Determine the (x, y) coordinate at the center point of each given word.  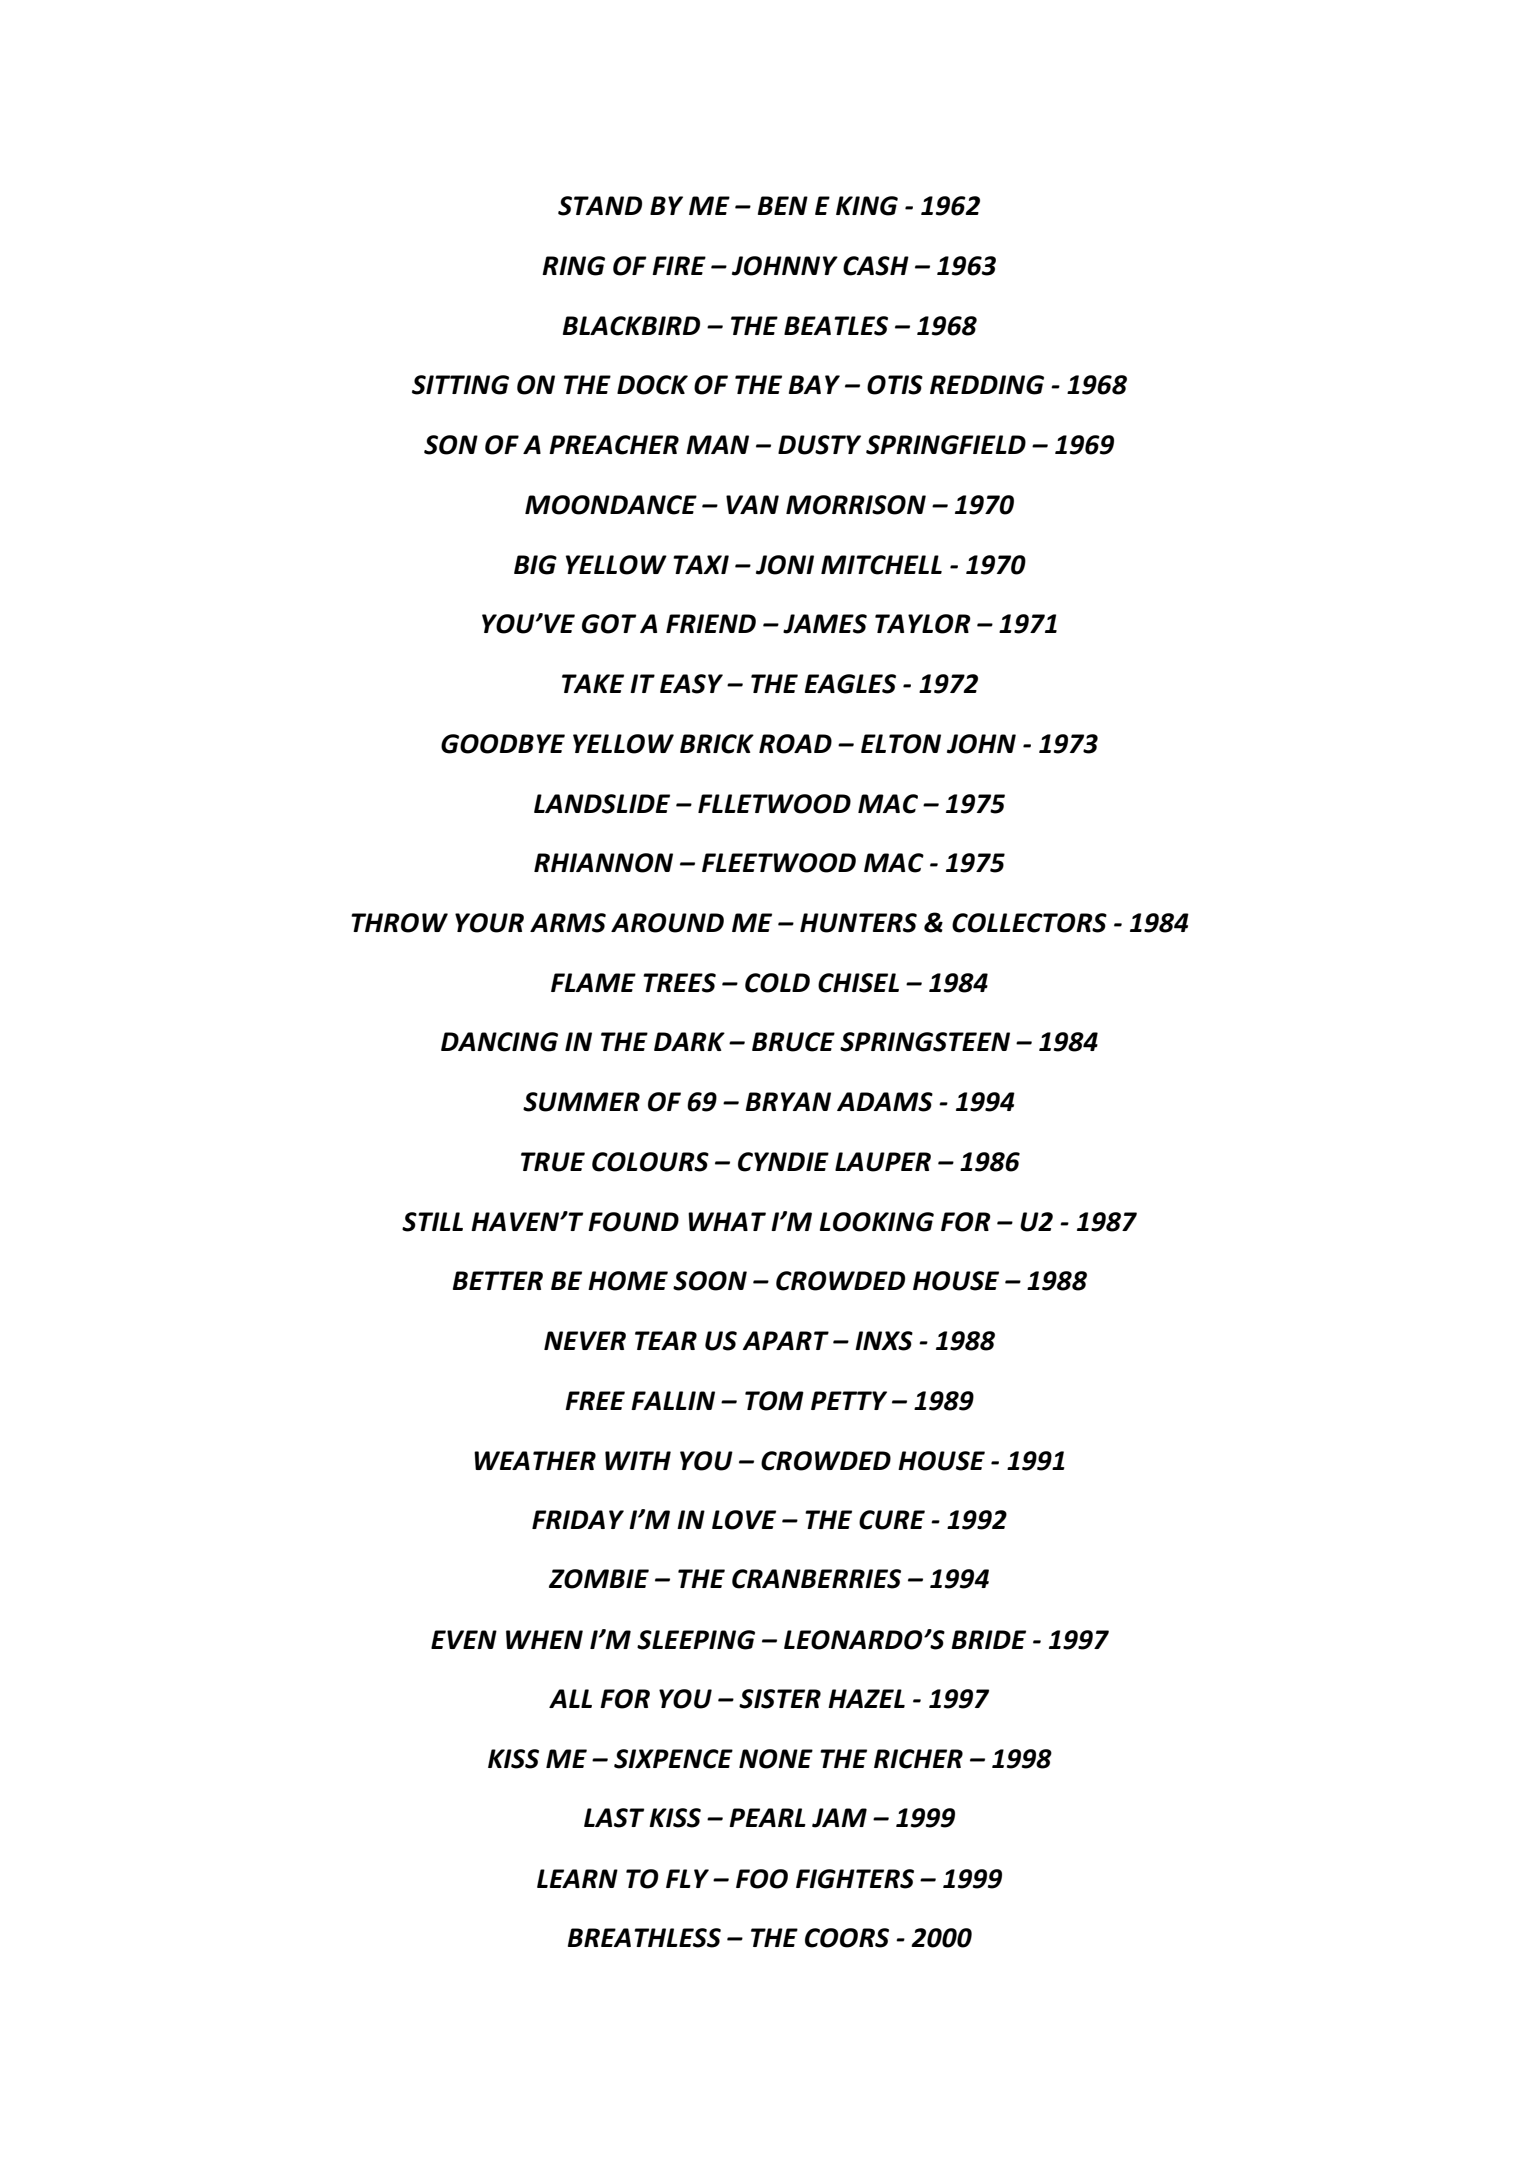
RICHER (918, 1759)
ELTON (901, 744)
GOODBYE (503, 744)
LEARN (577, 1878)
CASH (876, 266)
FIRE (679, 265)
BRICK (717, 744)
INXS (884, 1341)
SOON (710, 1281)
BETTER (498, 1280)
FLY (687, 1878)
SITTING (460, 385)
